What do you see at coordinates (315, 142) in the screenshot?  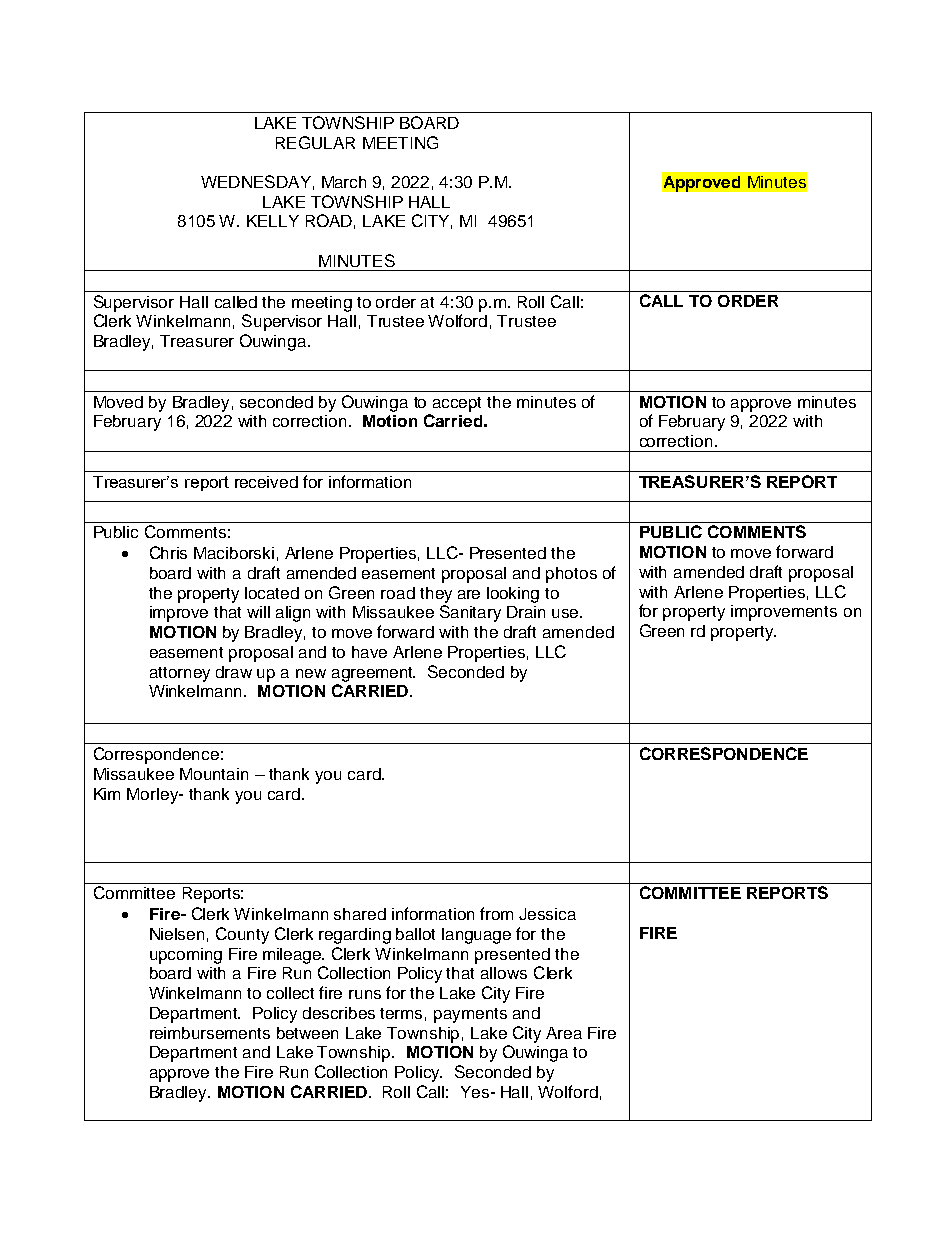 I see `REGULAR` at bounding box center [315, 142].
